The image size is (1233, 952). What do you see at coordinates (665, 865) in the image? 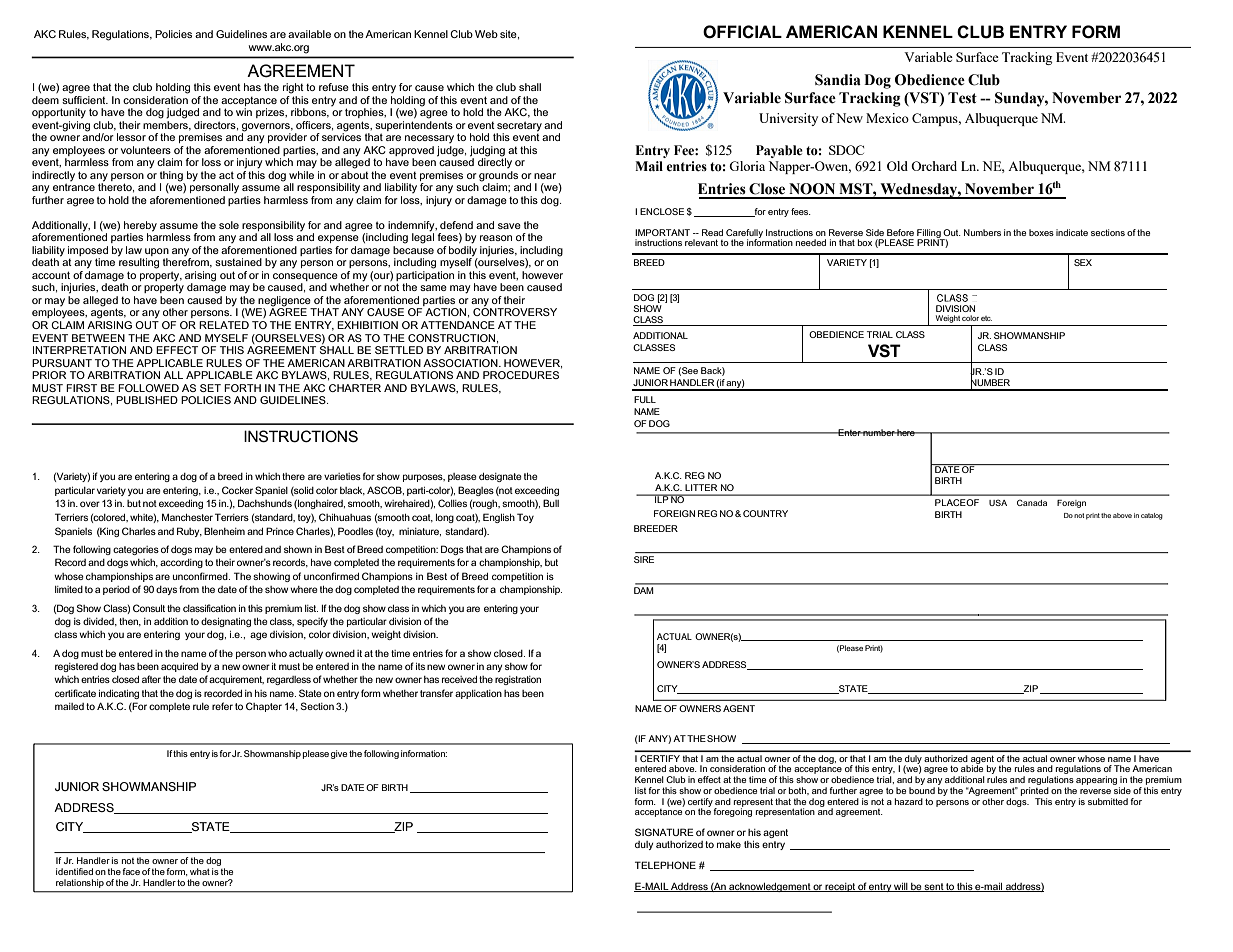
I see `TELEPHONE` at bounding box center [665, 865].
